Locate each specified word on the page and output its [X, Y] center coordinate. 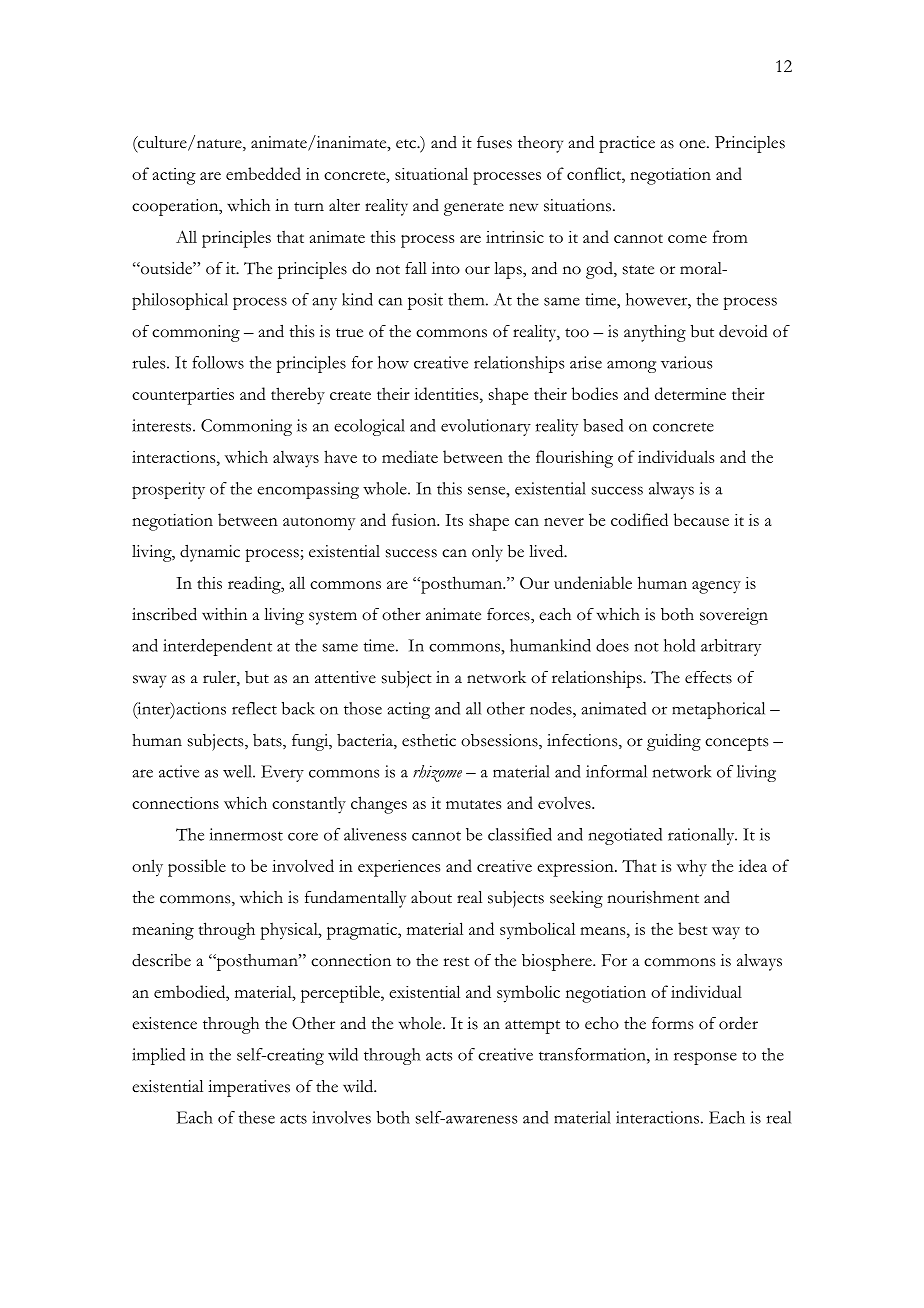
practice [627, 144]
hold [679, 645]
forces [509, 614]
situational [431, 173]
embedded [263, 173]
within [224, 614]
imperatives [249, 1088]
